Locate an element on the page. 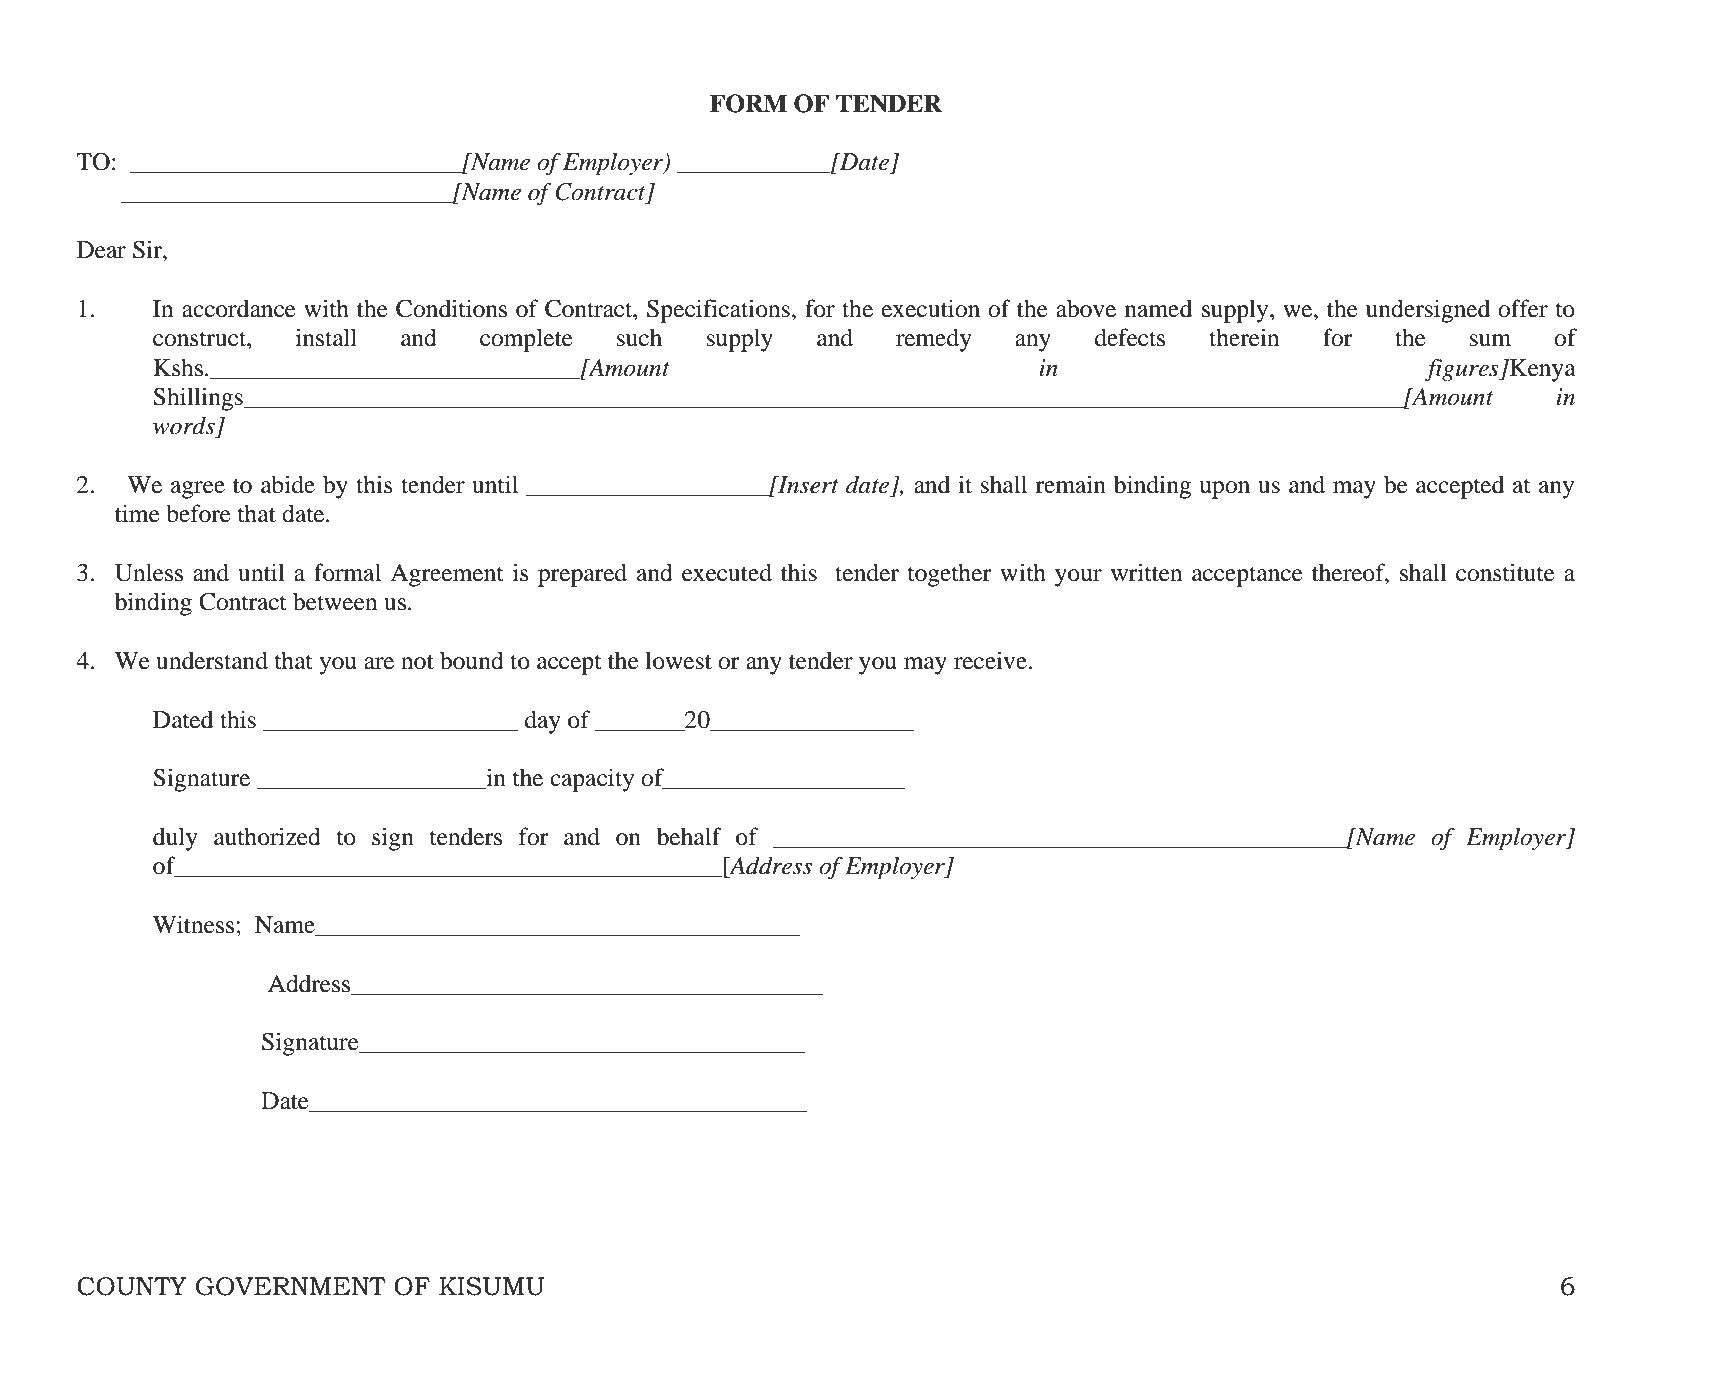 This document has height=1377, width=1713. capacity is located at coordinates (592, 780).
